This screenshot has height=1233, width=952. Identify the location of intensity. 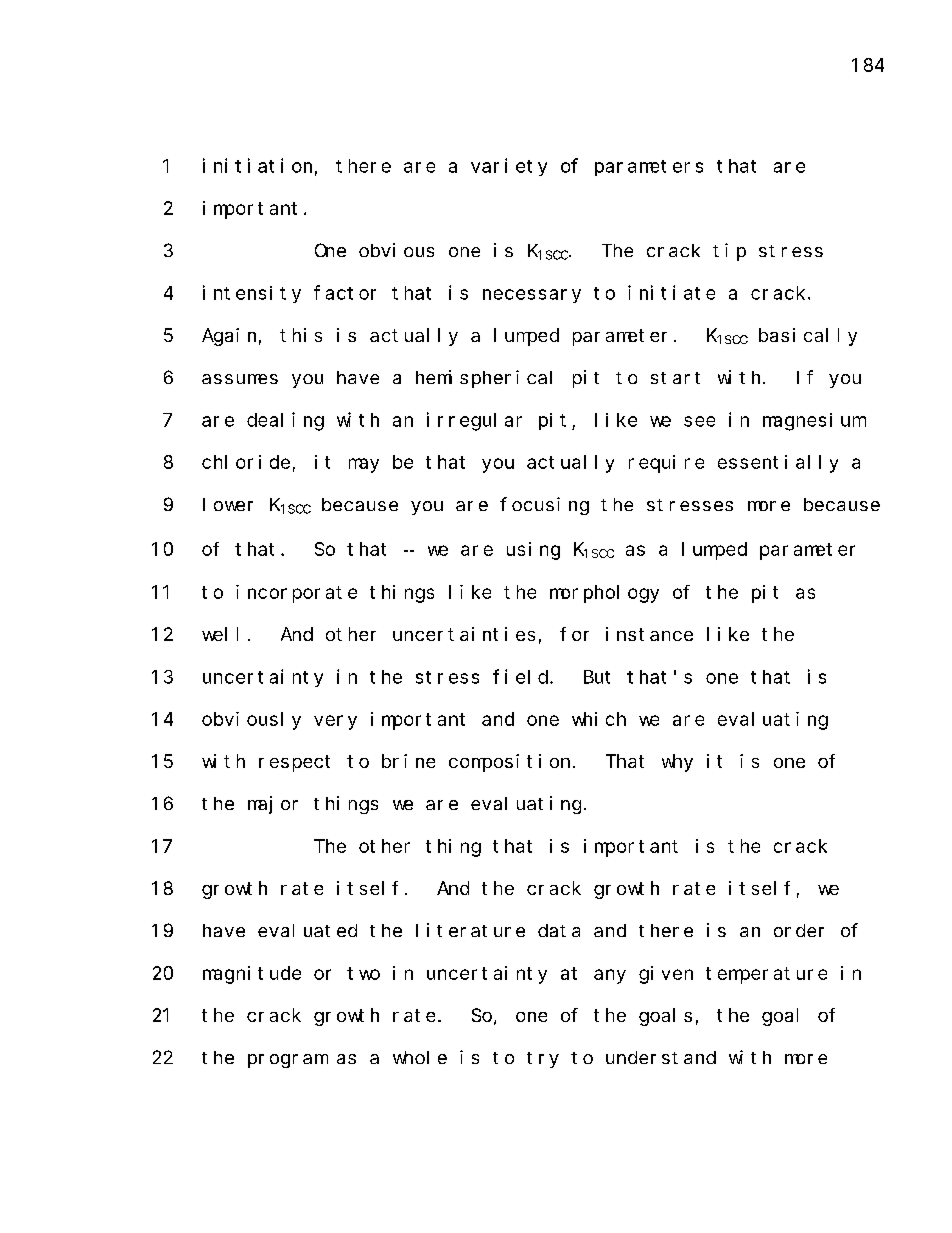
(252, 294).
